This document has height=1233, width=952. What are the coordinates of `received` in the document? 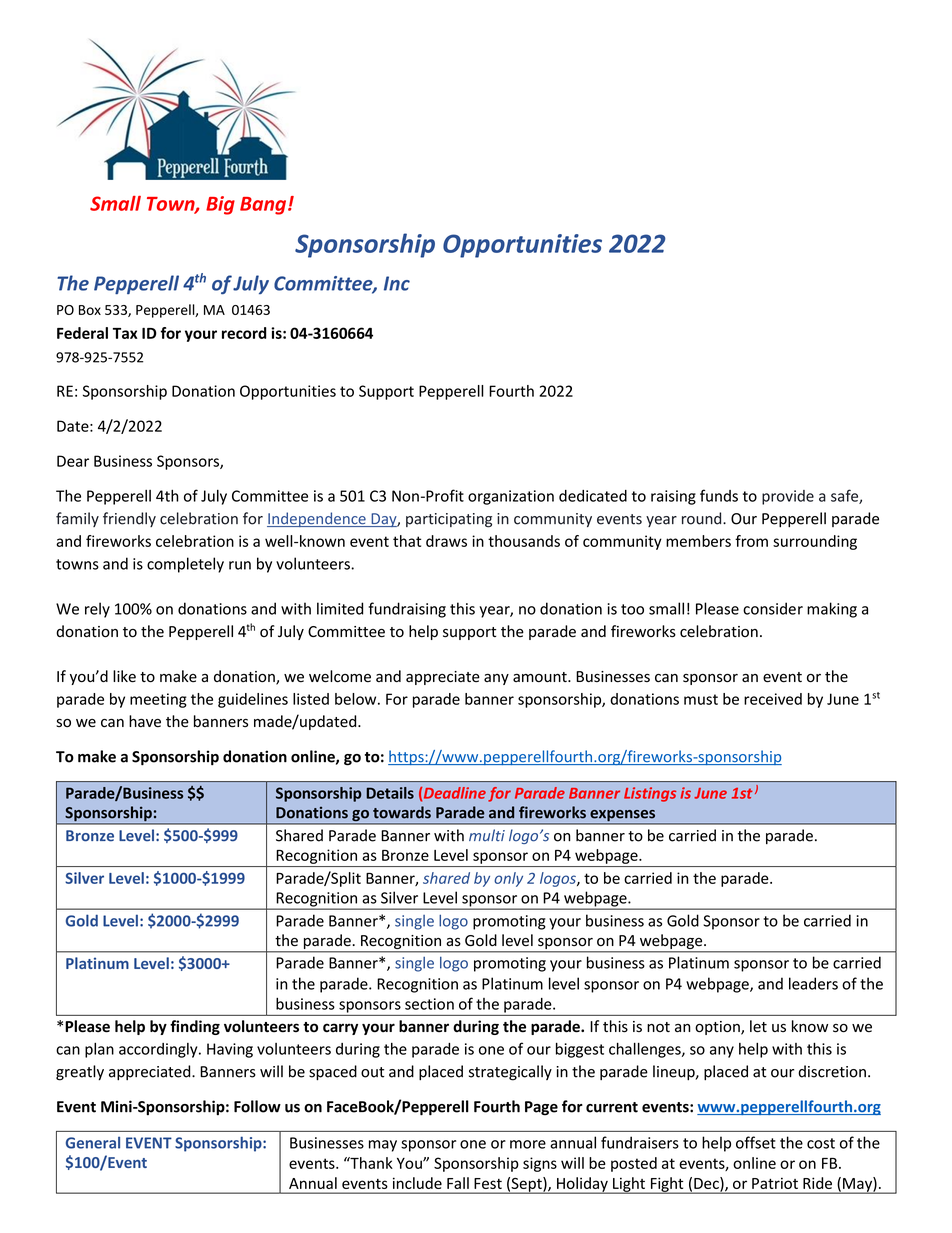 It's located at (773, 699).
